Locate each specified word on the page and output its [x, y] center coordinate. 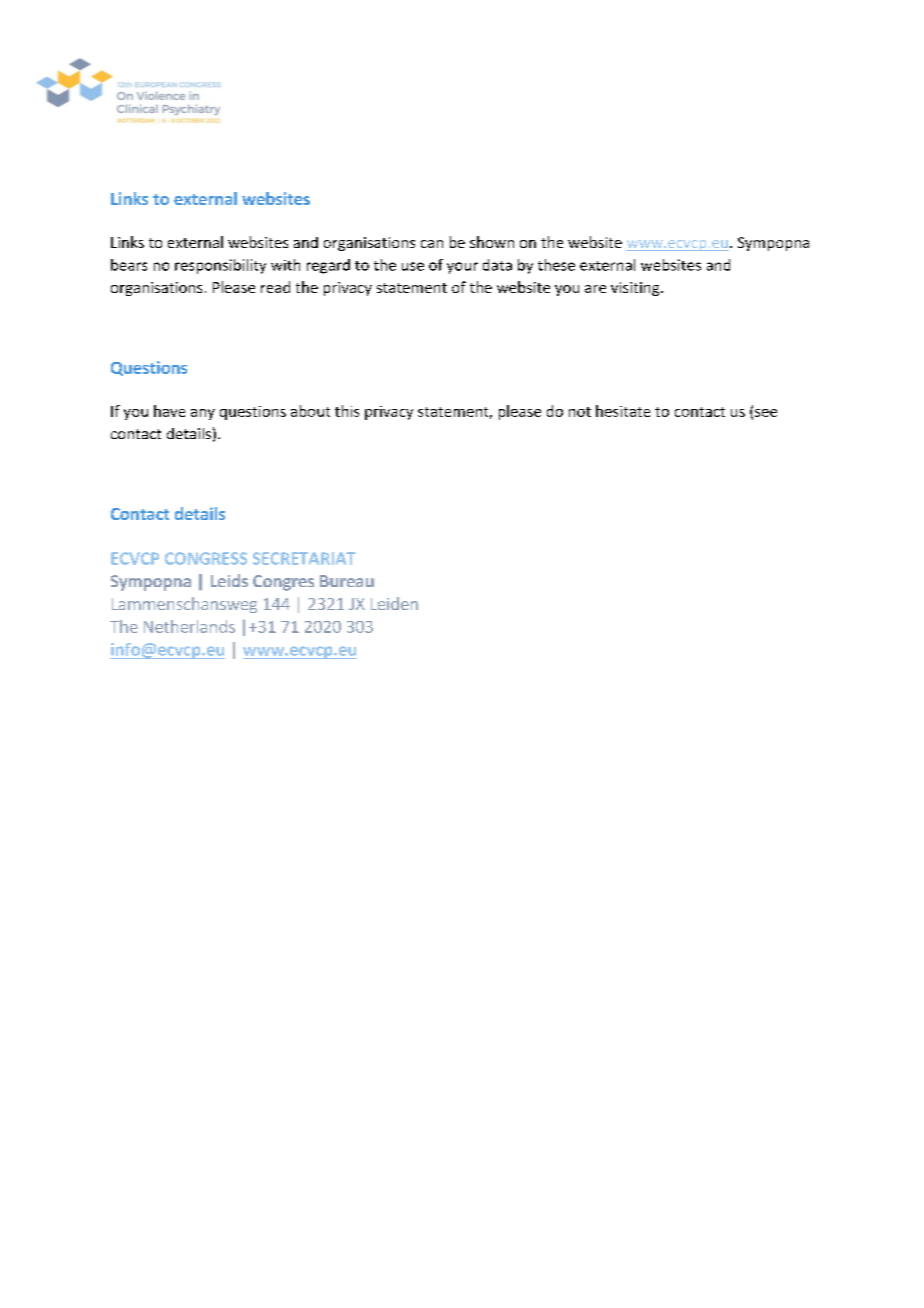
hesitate [623, 411]
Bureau [347, 581]
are [595, 289]
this [347, 411]
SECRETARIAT [304, 558]
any [203, 414]
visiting [636, 289]
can [432, 244]
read [275, 287]
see [766, 413]
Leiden [394, 603]
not [580, 412]
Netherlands [189, 626]
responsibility [220, 266]
